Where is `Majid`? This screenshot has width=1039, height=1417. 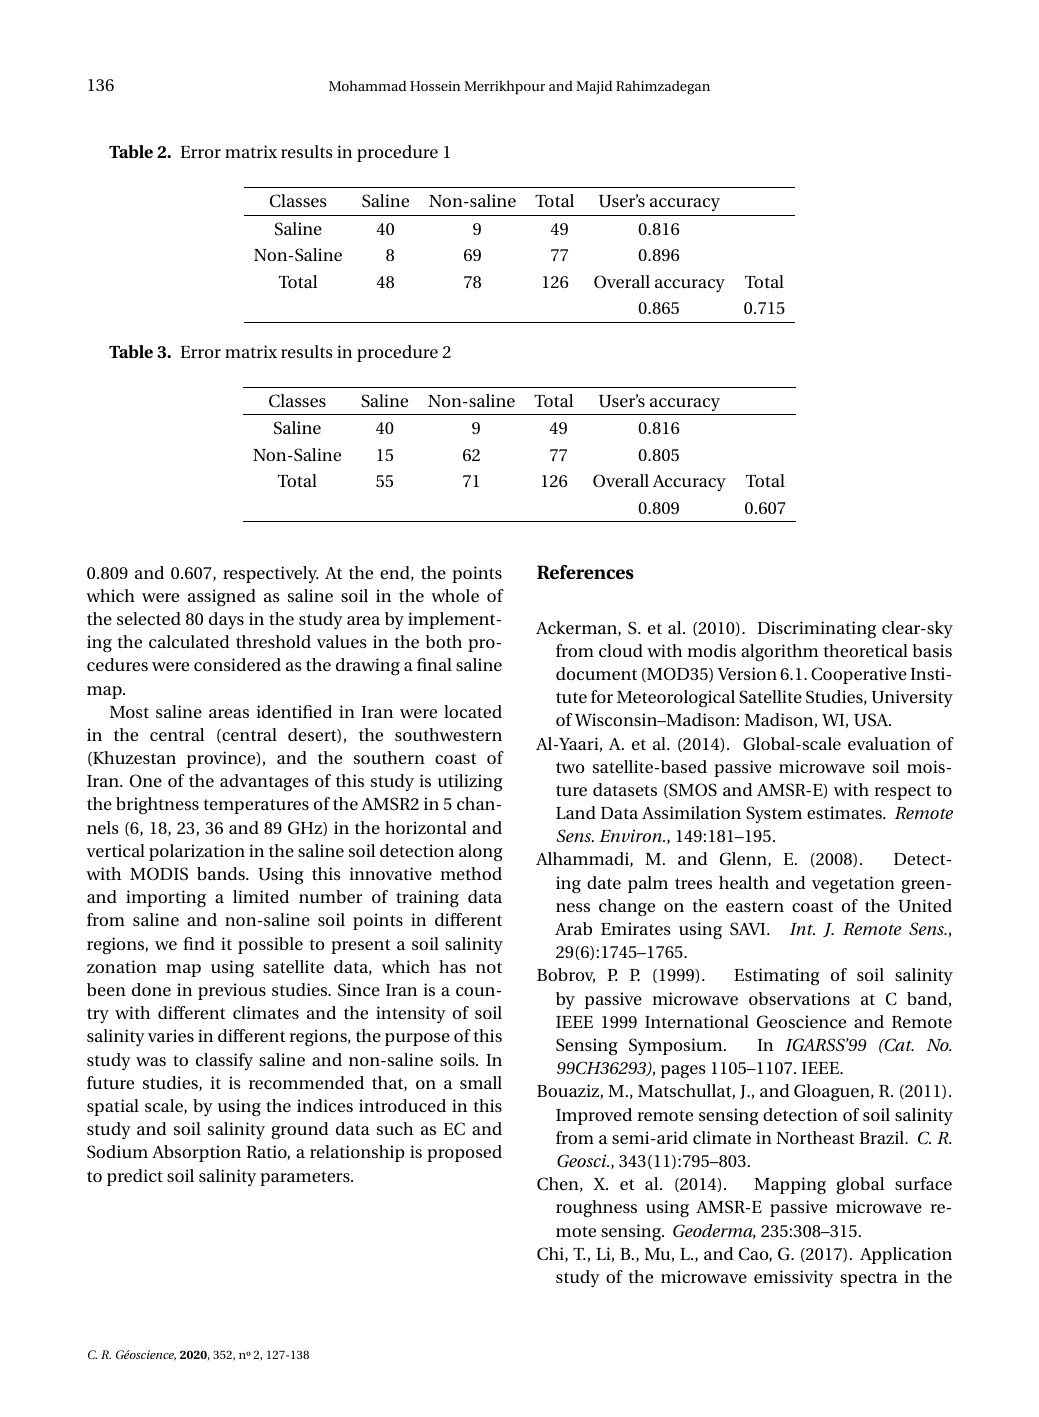 Majid is located at coordinates (594, 87).
